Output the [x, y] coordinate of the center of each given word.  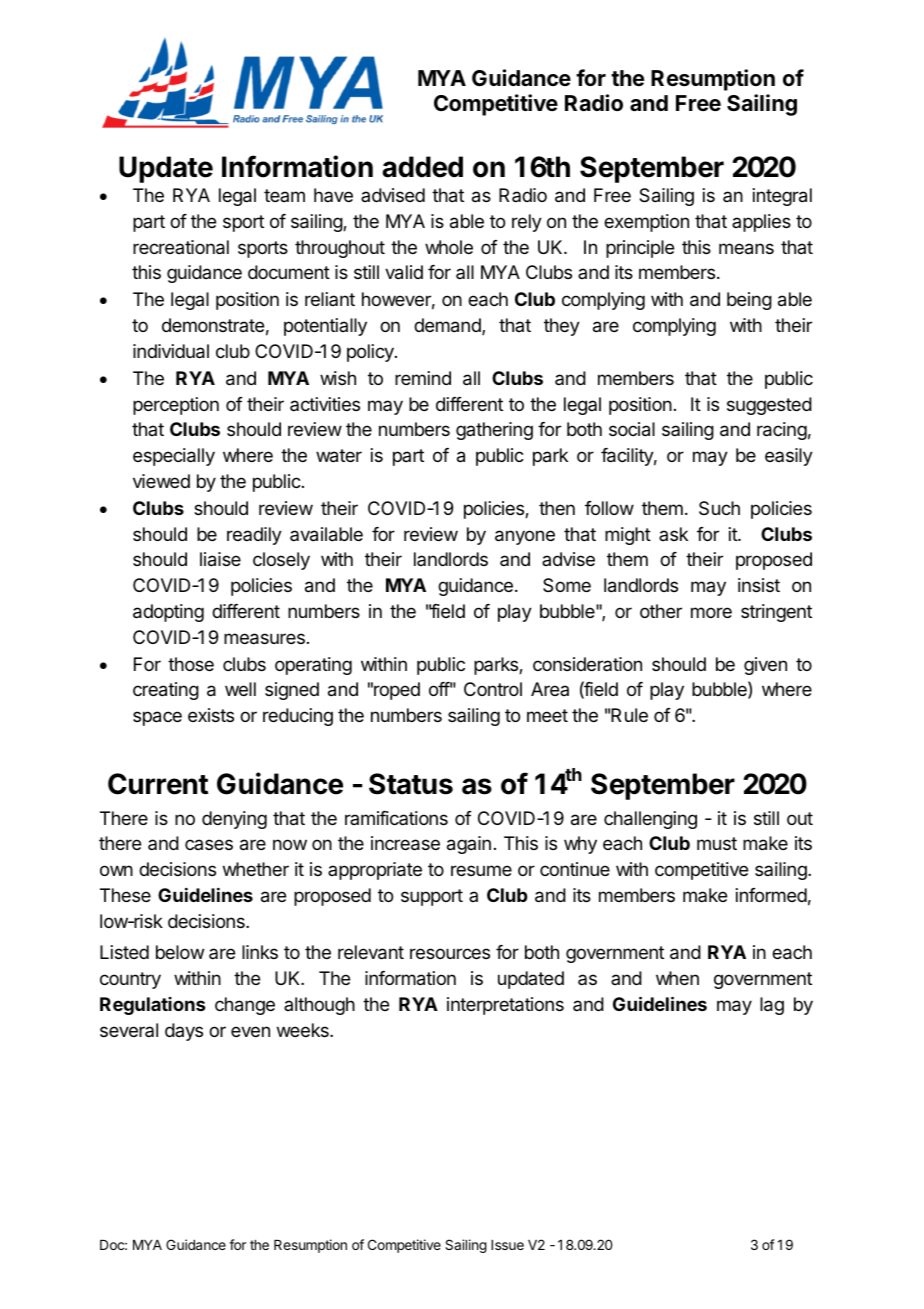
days [184, 1032]
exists [211, 715]
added [422, 167]
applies [761, 223]
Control [493, 689]
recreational [181, 247]
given [765, 666]
